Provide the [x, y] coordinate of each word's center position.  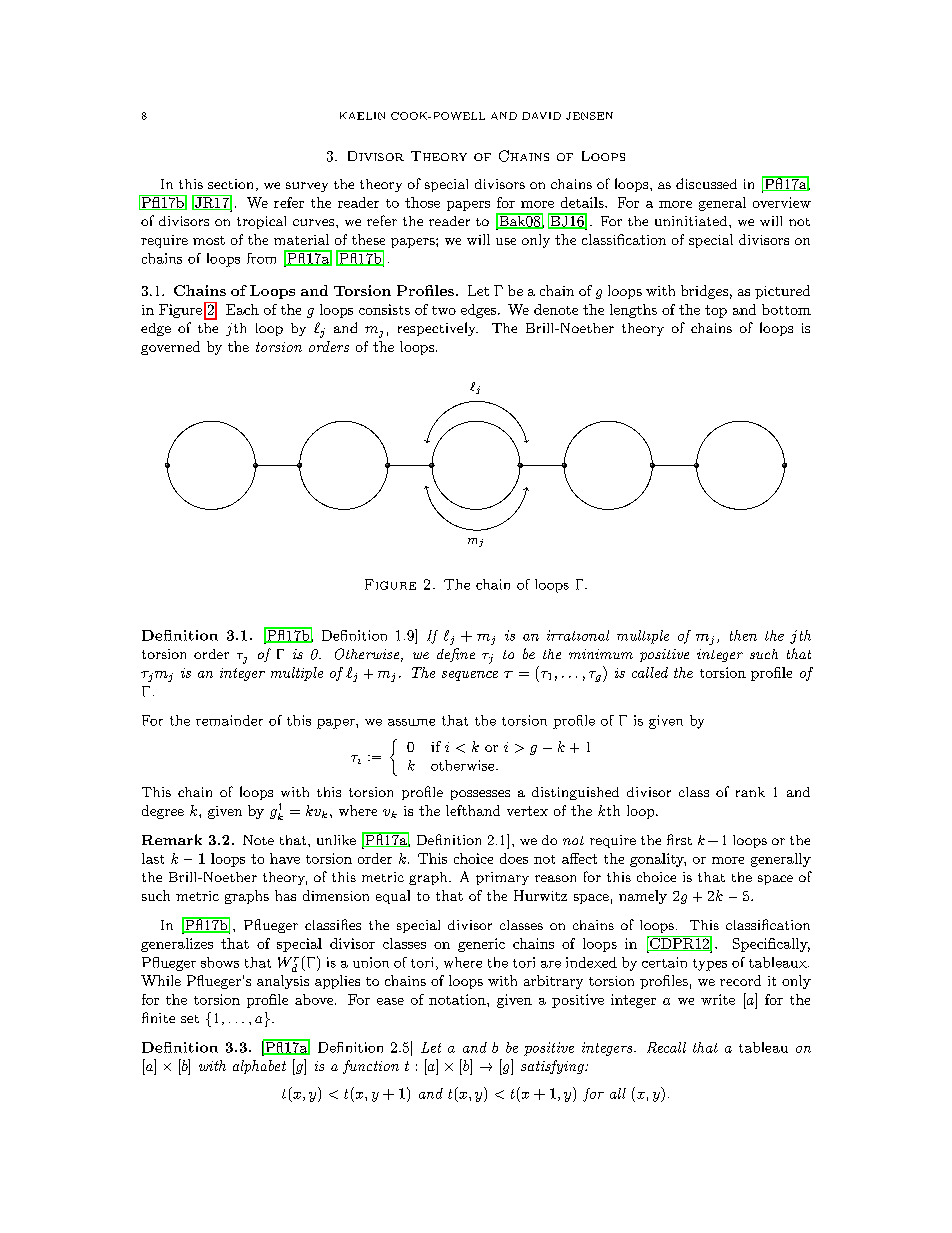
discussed [706, 183]
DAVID [541, 116]
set [190, 1019]
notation [458, 999]
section [230, 184]
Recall [666, 1047]
